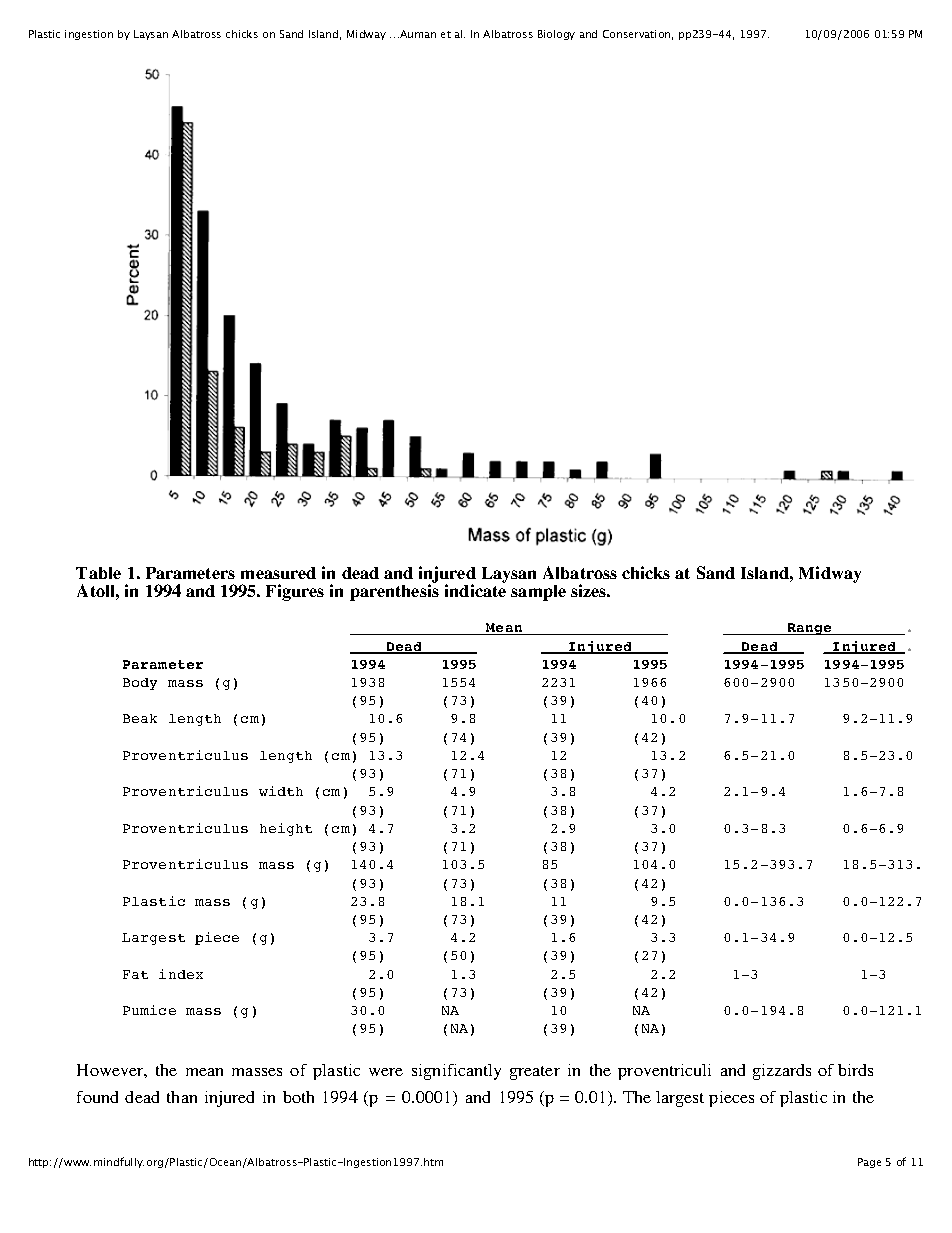 The width and height of the screenshot is (952, 1233). Describe the element at coordinates (475, 589) in the screenshot. I see `indicate` at that location.
